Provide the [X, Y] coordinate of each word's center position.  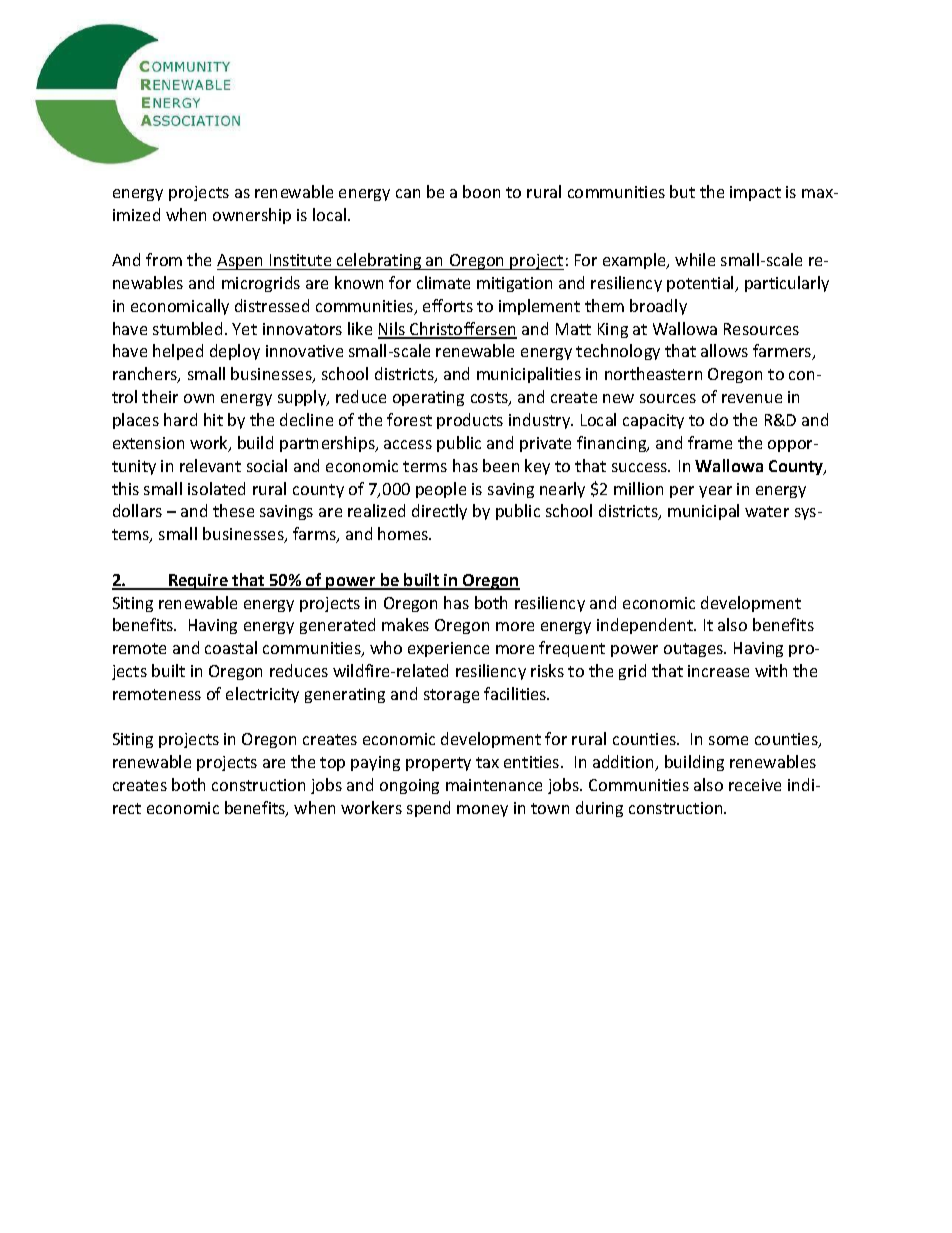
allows [724, 350]
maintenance [494, 785]
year [715, 492]
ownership [252, 216]
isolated [216, 488]
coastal [231, 647]
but [682, 191]
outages [694, 650]
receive [755, 785]
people [441, 490]
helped [178, 352]
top [332, 764]
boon [481, 191]
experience [448, 649]
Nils [392, 330]
